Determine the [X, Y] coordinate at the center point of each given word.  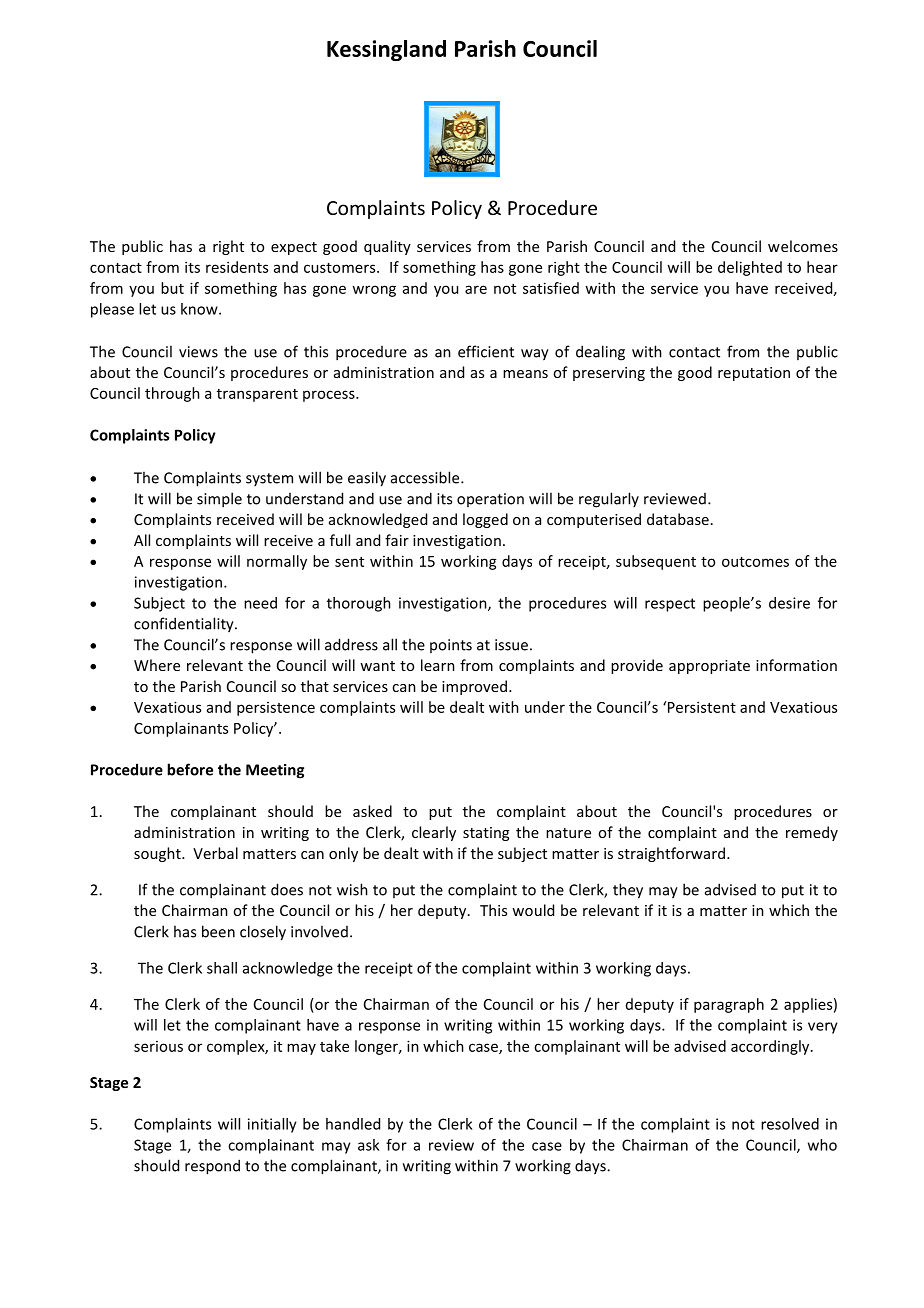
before [190, 769]
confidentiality [185, 625]
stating [486, 834]
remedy [812, 833]
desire [789, 603]
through [172, 394]
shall [222, 968]
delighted [750, 268]
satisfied [551, 288]
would [533, 910]
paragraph [729, 1005]
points [451, 646]
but [172, 288]
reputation [754, 374]
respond [212, 1167]
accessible [426, 477]
